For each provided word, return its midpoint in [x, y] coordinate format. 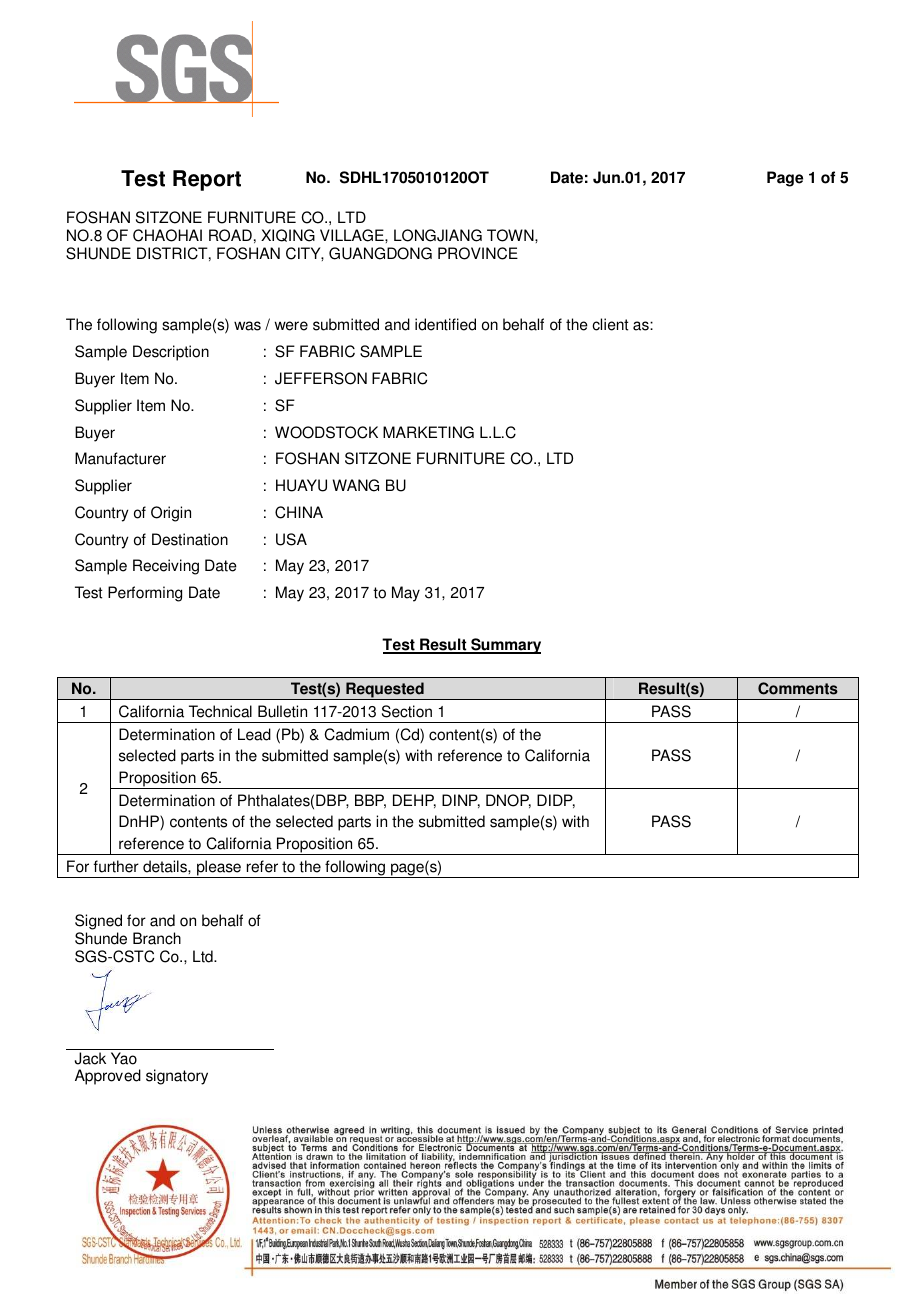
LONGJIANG [438, 235]
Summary [505, 646]
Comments [798, 688]
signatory [177, 1077]
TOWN [511, 235]
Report [207, 180]
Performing [145, 594]
